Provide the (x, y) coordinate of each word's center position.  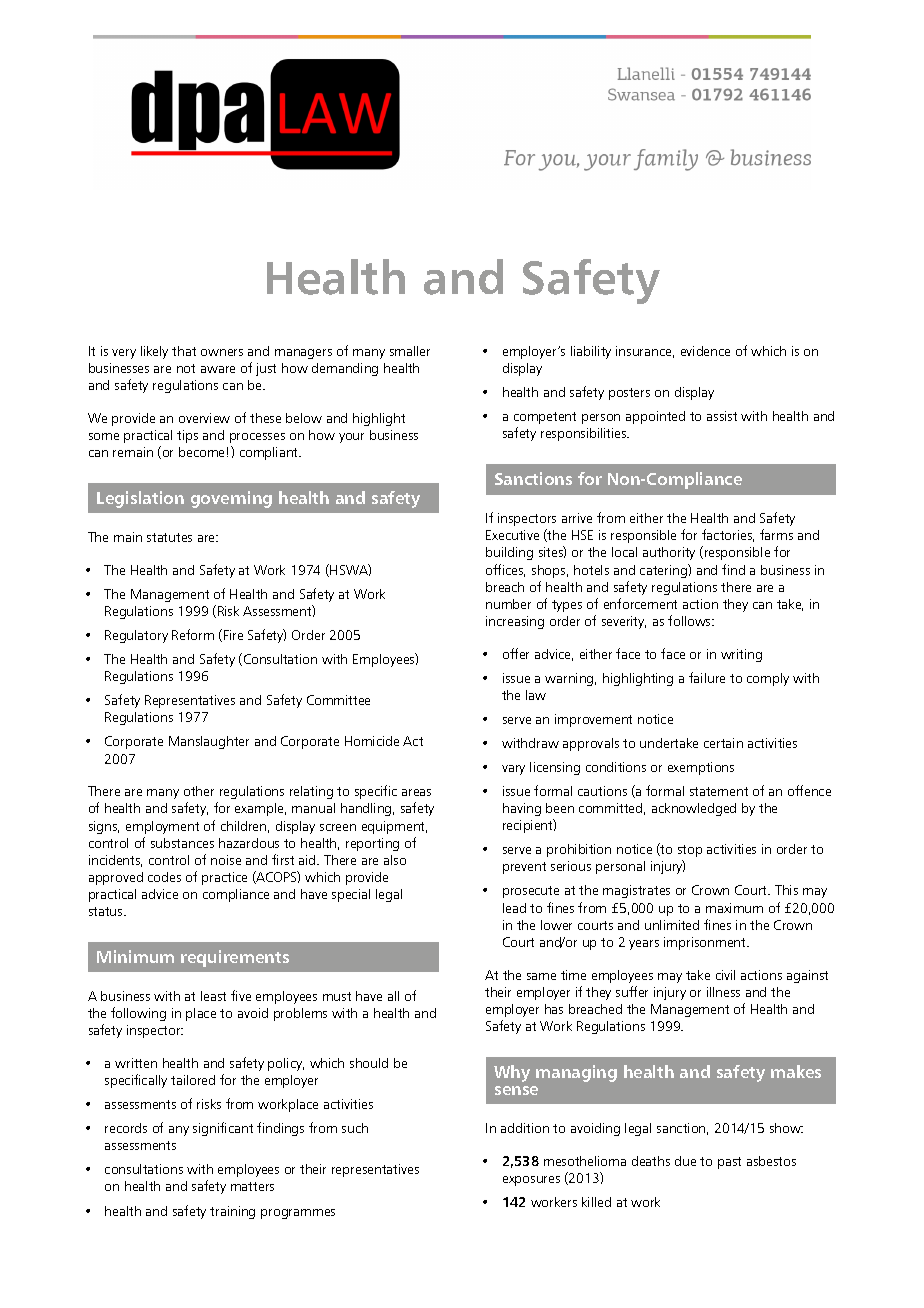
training (232, 1212)
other (199, 791)
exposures (531, 1181)
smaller (410, 351)
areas (416, 792)
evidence (705, 351)
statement (719, 791)
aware (218, 369)
